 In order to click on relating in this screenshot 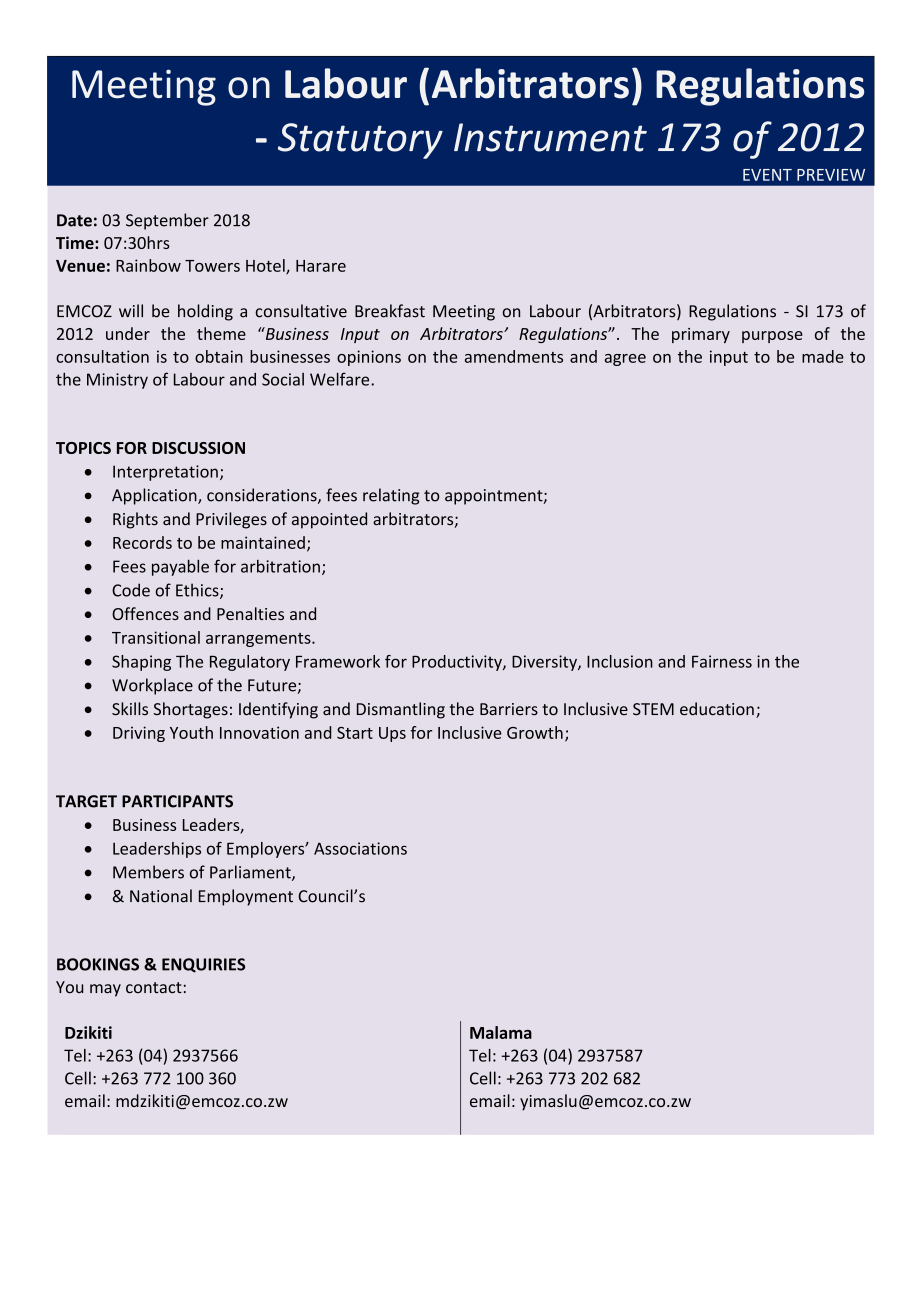, I will do `click(391, 496)`.
